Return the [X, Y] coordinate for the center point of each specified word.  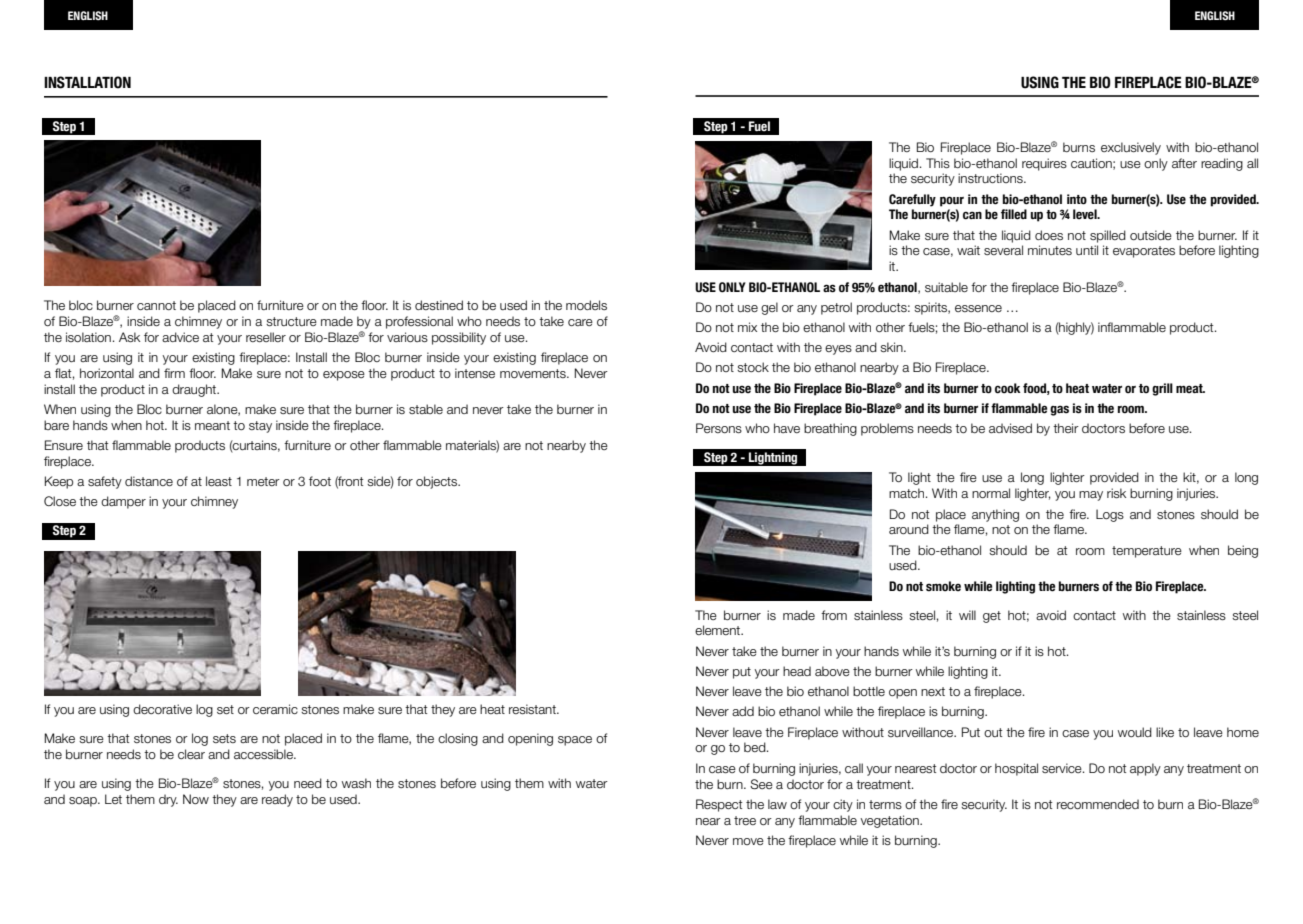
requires [1044, 164]
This [938, 163]
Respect [719, 805]
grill [1162, 389]
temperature [1147, 552]
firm [174, 373]
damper [123, 502]
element [719, 630]
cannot [156, 305]
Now [196, 799]
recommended [1098, 804]
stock [753, 367]
